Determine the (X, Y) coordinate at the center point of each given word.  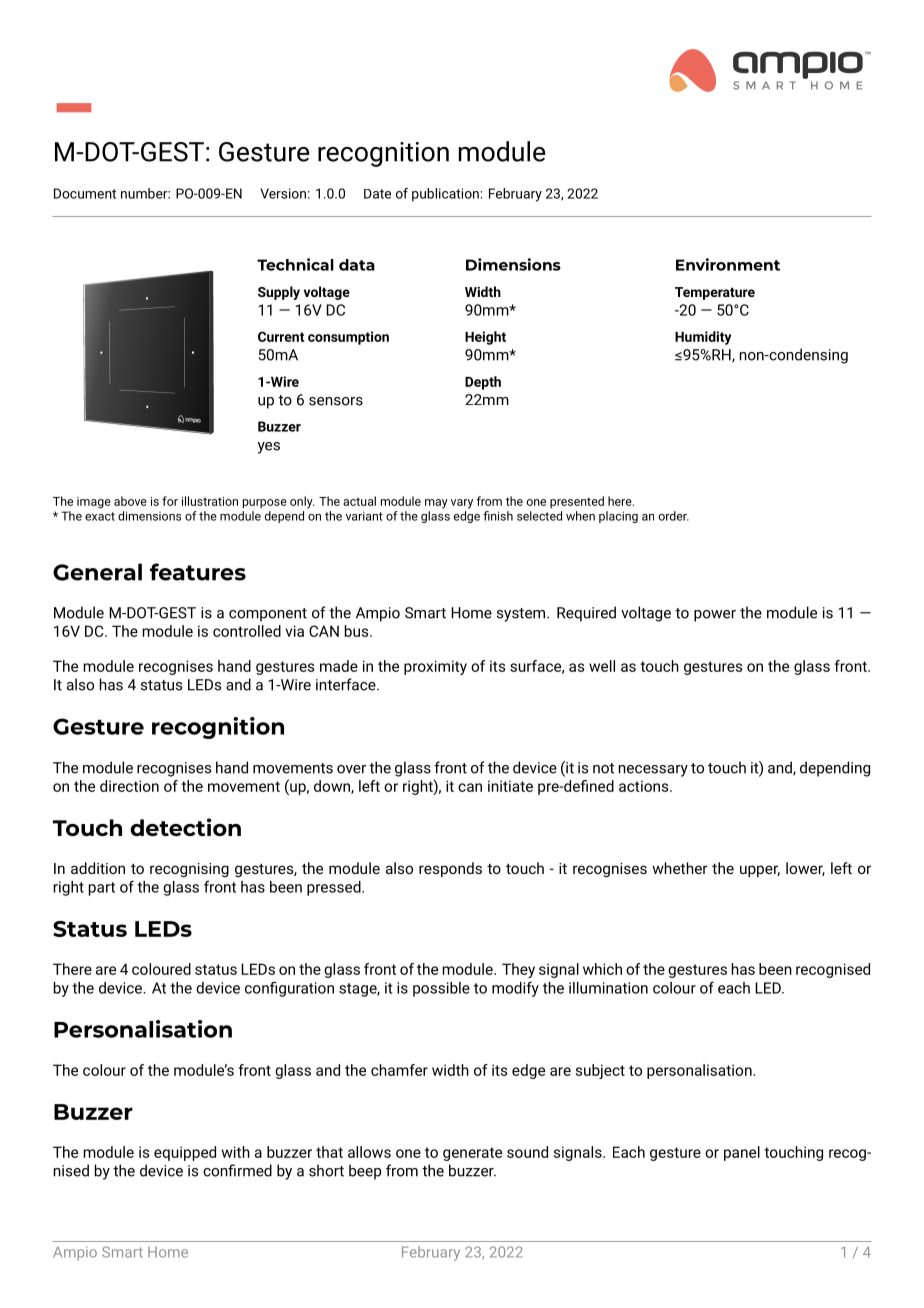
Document (85, 193)
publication (445, 195)
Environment (728, 264)
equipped (185, 1153)
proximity (435, 667)
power (715, 616)
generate (472, 1154)
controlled (247, 631)
